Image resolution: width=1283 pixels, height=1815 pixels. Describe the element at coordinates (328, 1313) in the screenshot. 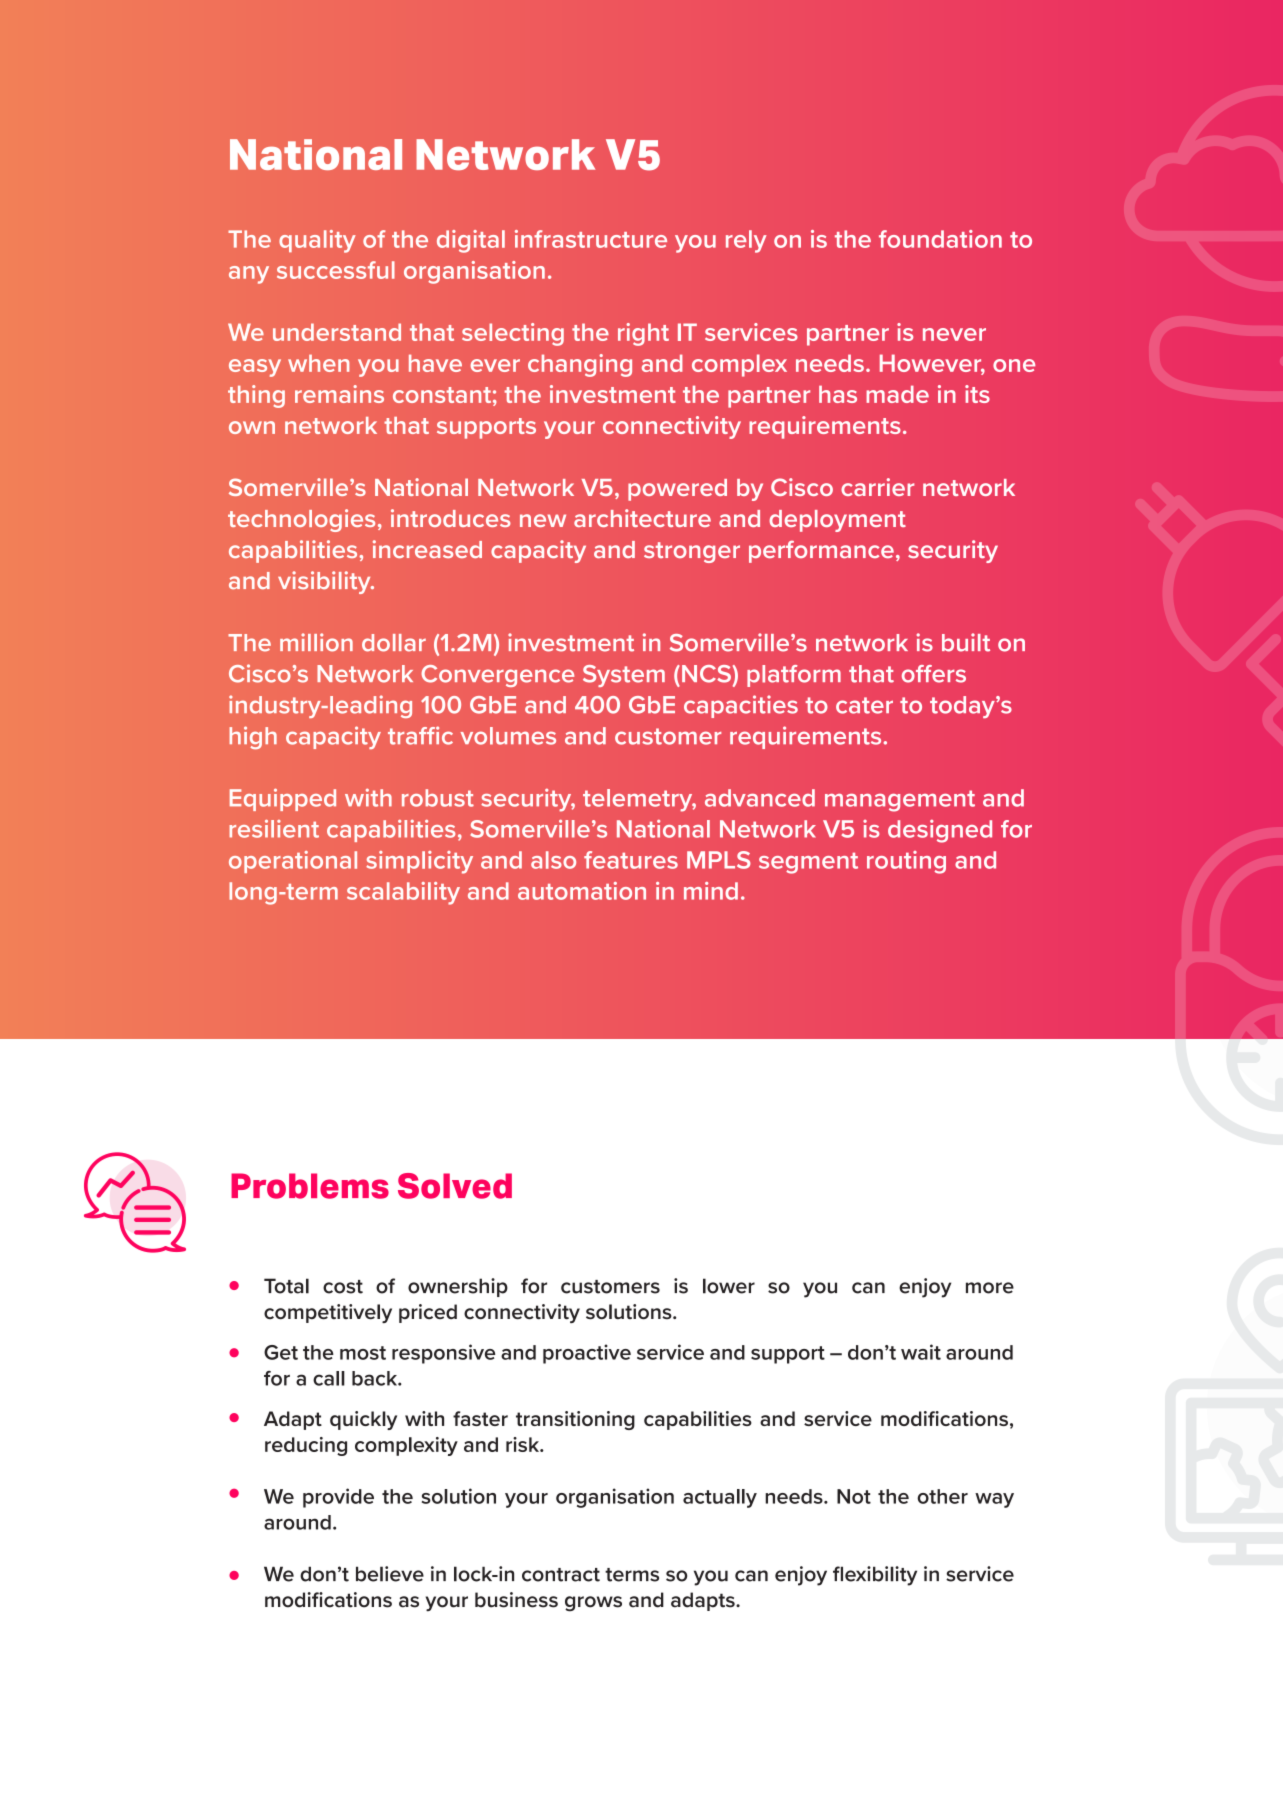

I see `competitively` at that location.
